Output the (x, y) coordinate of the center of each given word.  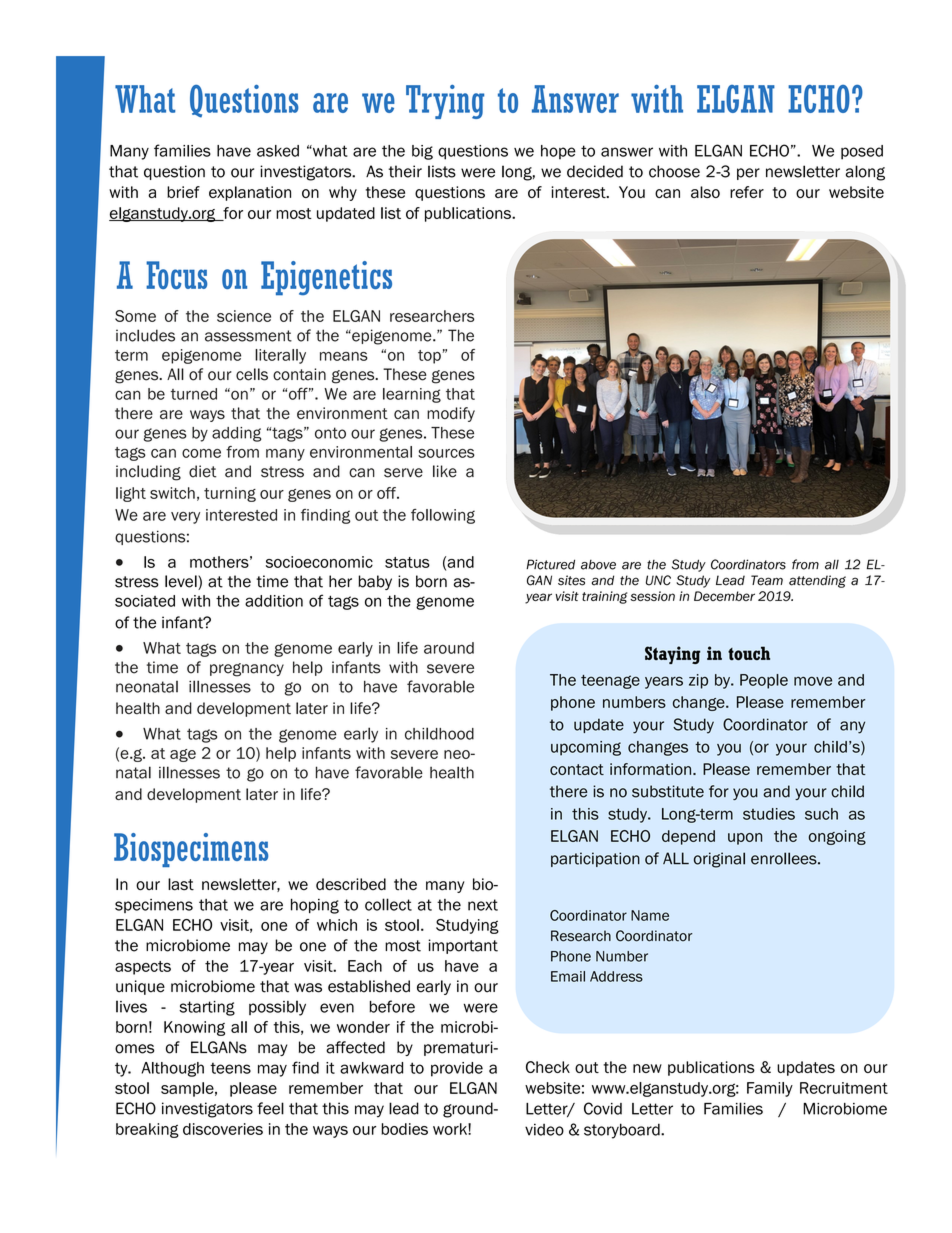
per (748, 174)
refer (747, 192)
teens (230, 1068)
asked (278, 151)
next (483, 905)
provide (457, 1069)
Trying (445, 102)
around (449, 648)
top (430, 357)
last (181, 884)
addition (274, 601)
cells (252, 374)
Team (767, 580)
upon (745, 839)
